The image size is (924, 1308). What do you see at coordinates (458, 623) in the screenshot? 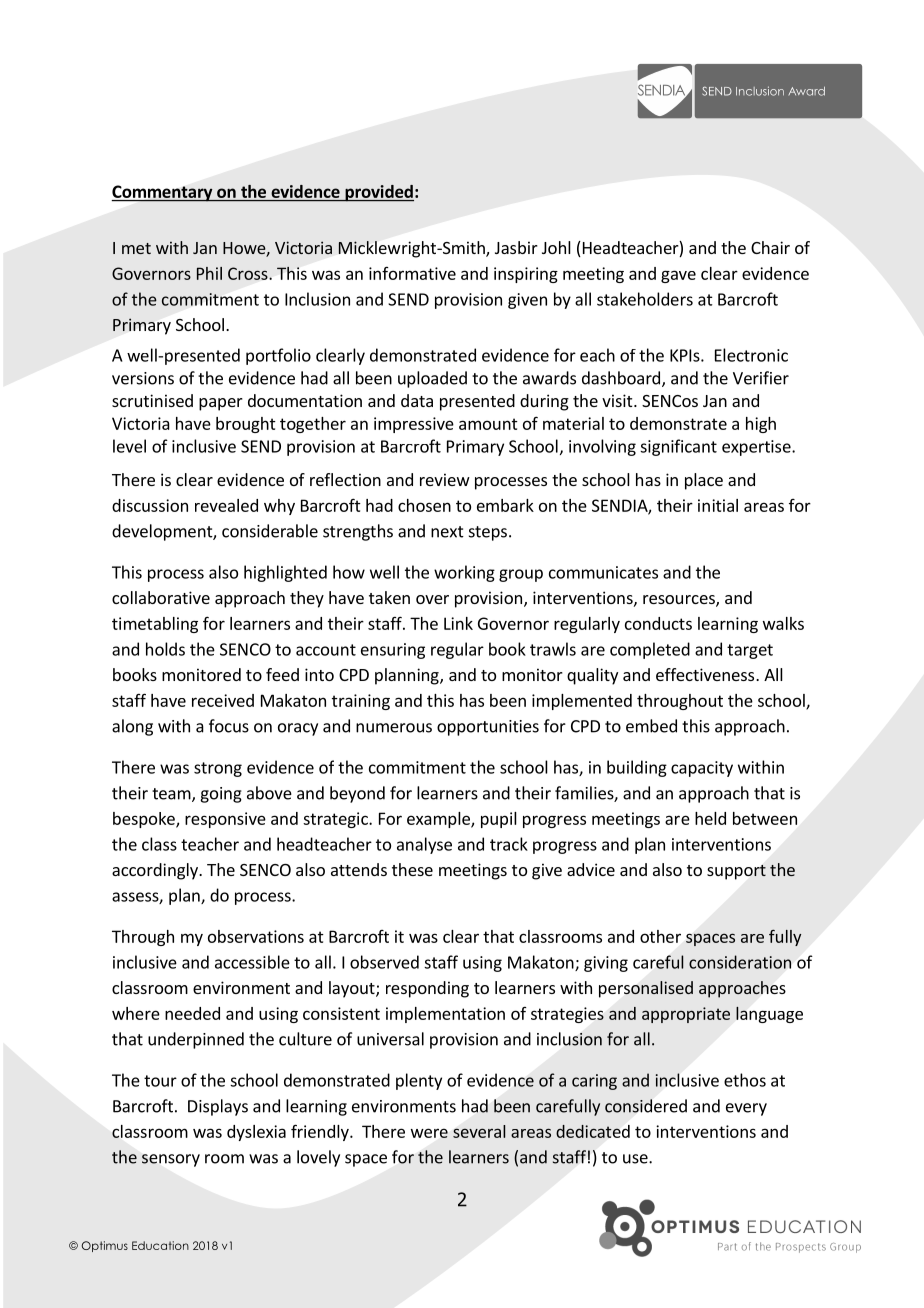
I see `Link` at bounding box center [458, 623].
